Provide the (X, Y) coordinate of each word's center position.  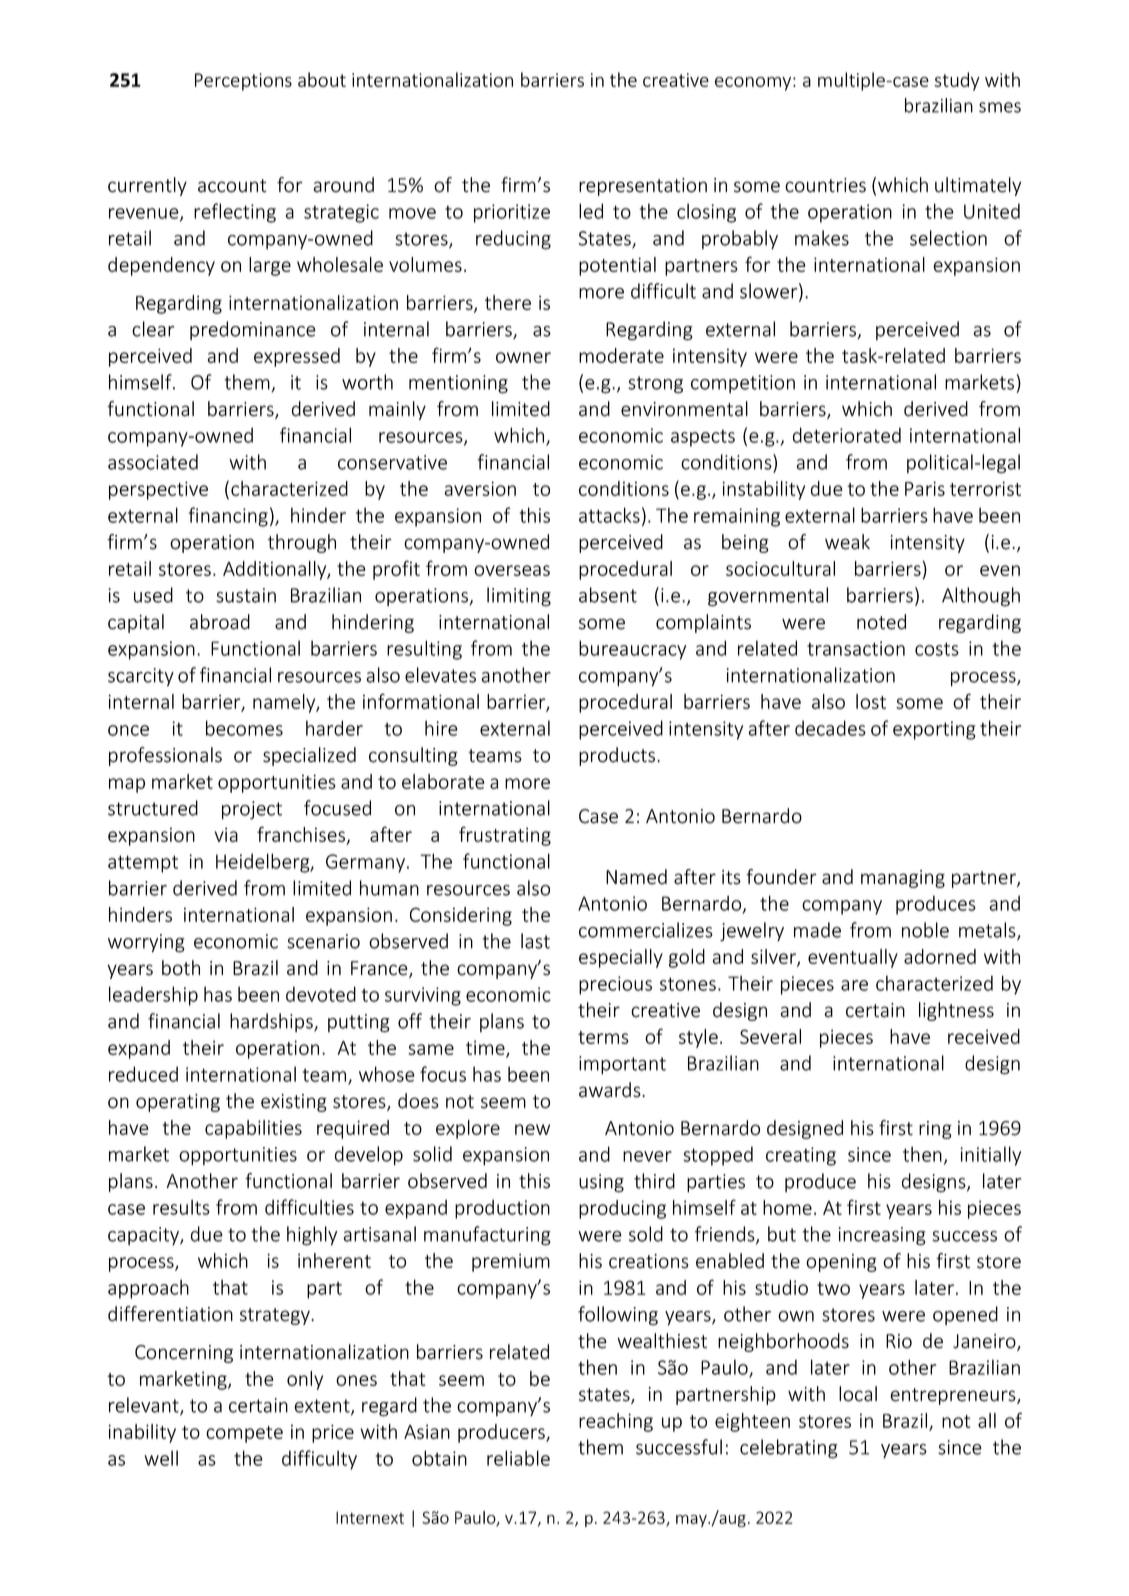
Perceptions (243, 82)
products (618, 756)
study (957, 81)
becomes (244, 728)
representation (643, 187)
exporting (934, 730)
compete (244, 1434)
